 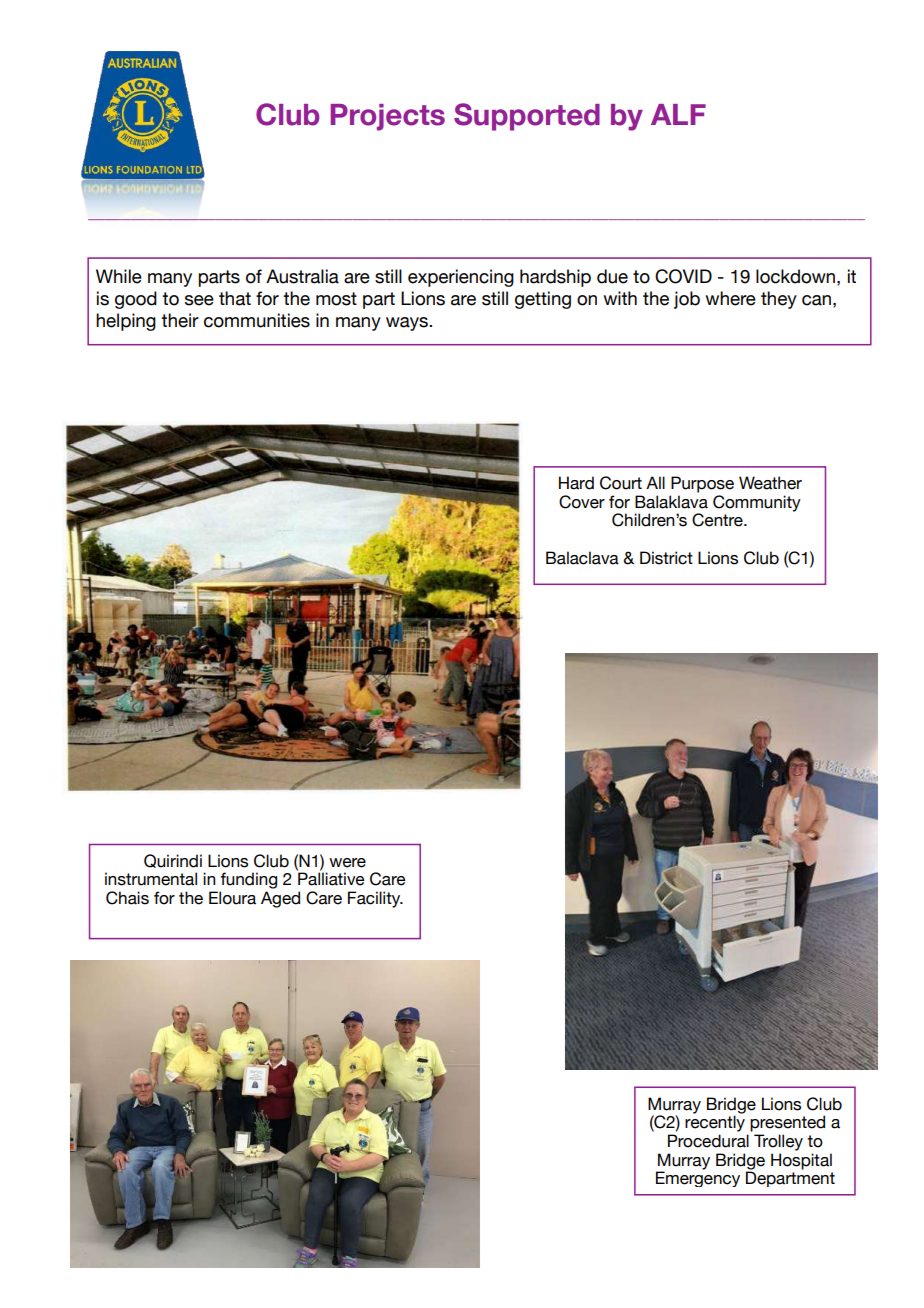 What do you see at coordinates (666, 558) in the screenshot?
I see `District` at bounding box center [666, 558].
